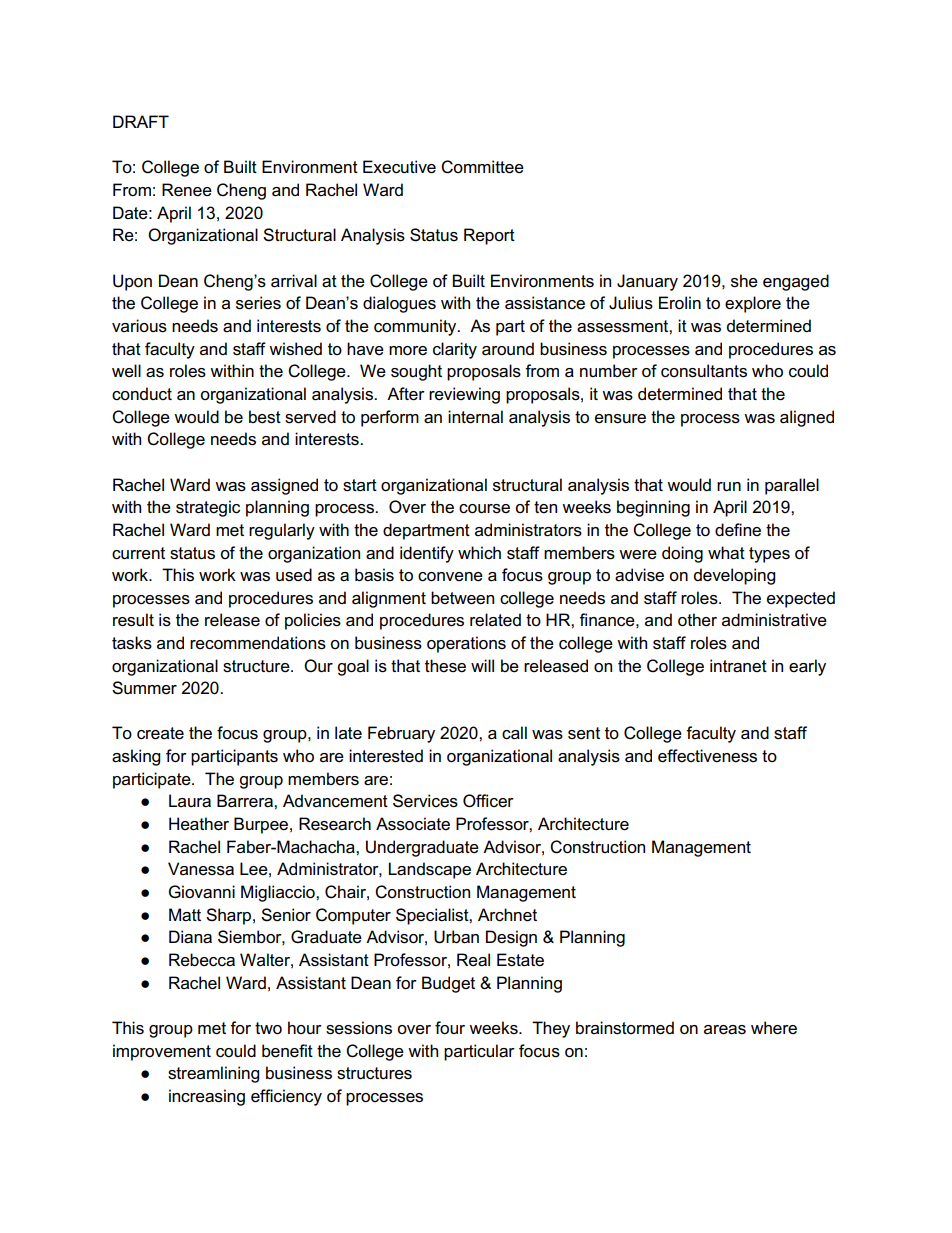 Image resolution: width=952 pixels, height=1233 pixels. I want to click on Officer, so click(488, 801).
